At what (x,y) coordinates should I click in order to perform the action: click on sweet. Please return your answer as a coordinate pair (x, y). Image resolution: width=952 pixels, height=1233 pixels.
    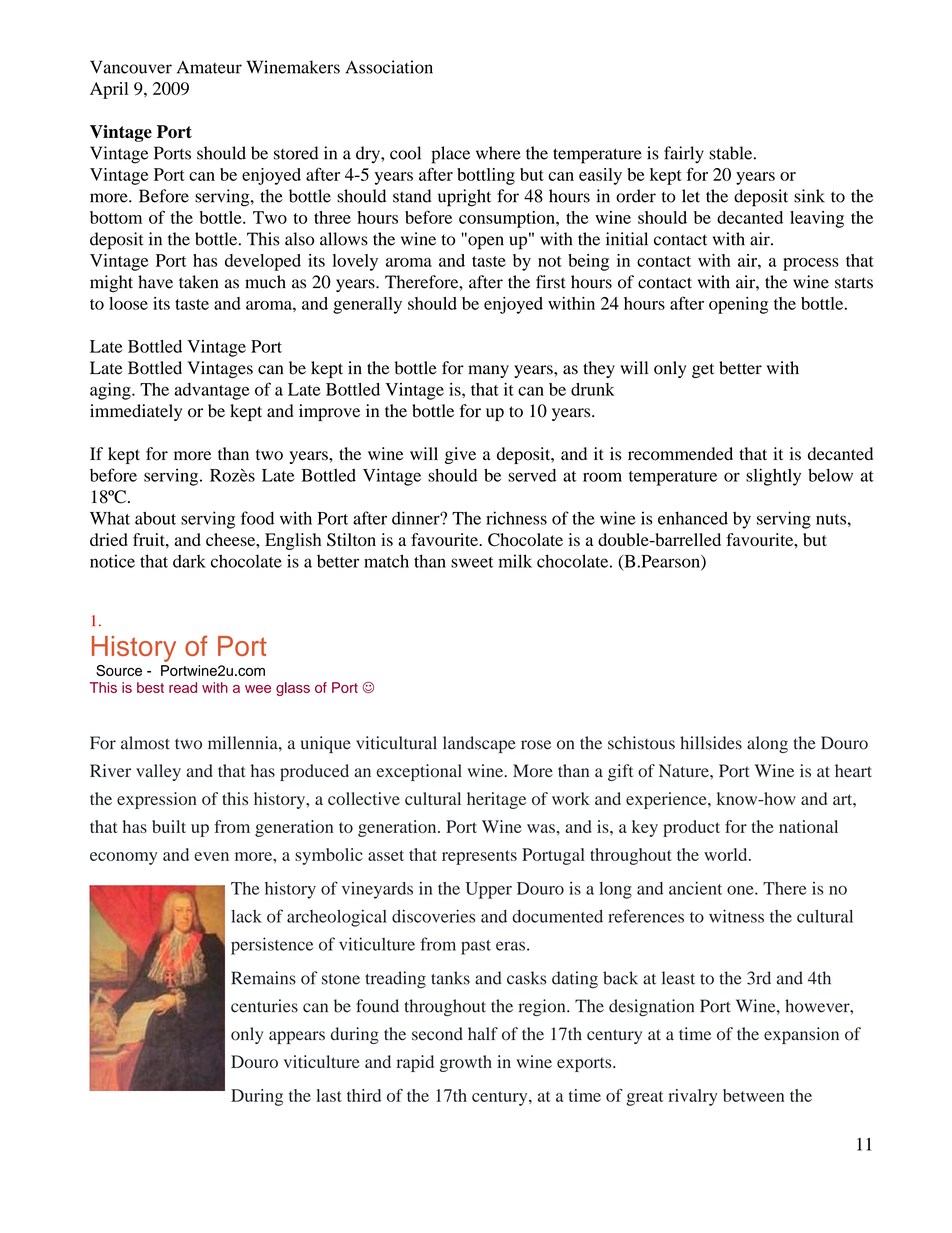
    Looking at the image, I should click on (472, 562).
